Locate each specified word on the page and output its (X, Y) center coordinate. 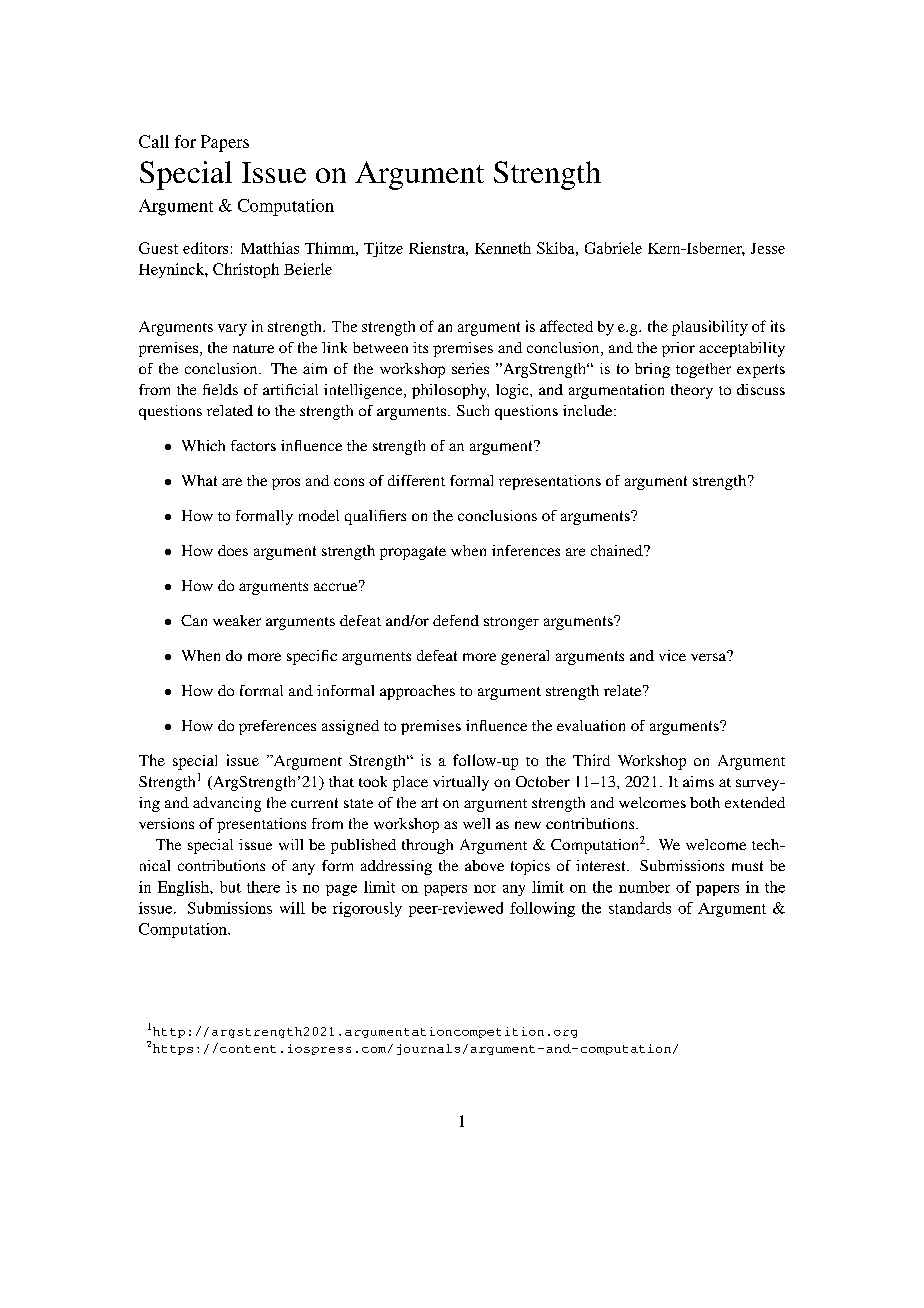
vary (232, 330)
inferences (526, 550)
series (470, 368)
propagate (413, 553)
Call (154, 141)
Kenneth (503, 248)
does (233, 550)
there (263, 887)
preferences (277, 727)
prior (678, 349)
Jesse (768, 248)
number (644, 887)
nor (485, 889)
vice (672, 655)
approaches (417, 692)
